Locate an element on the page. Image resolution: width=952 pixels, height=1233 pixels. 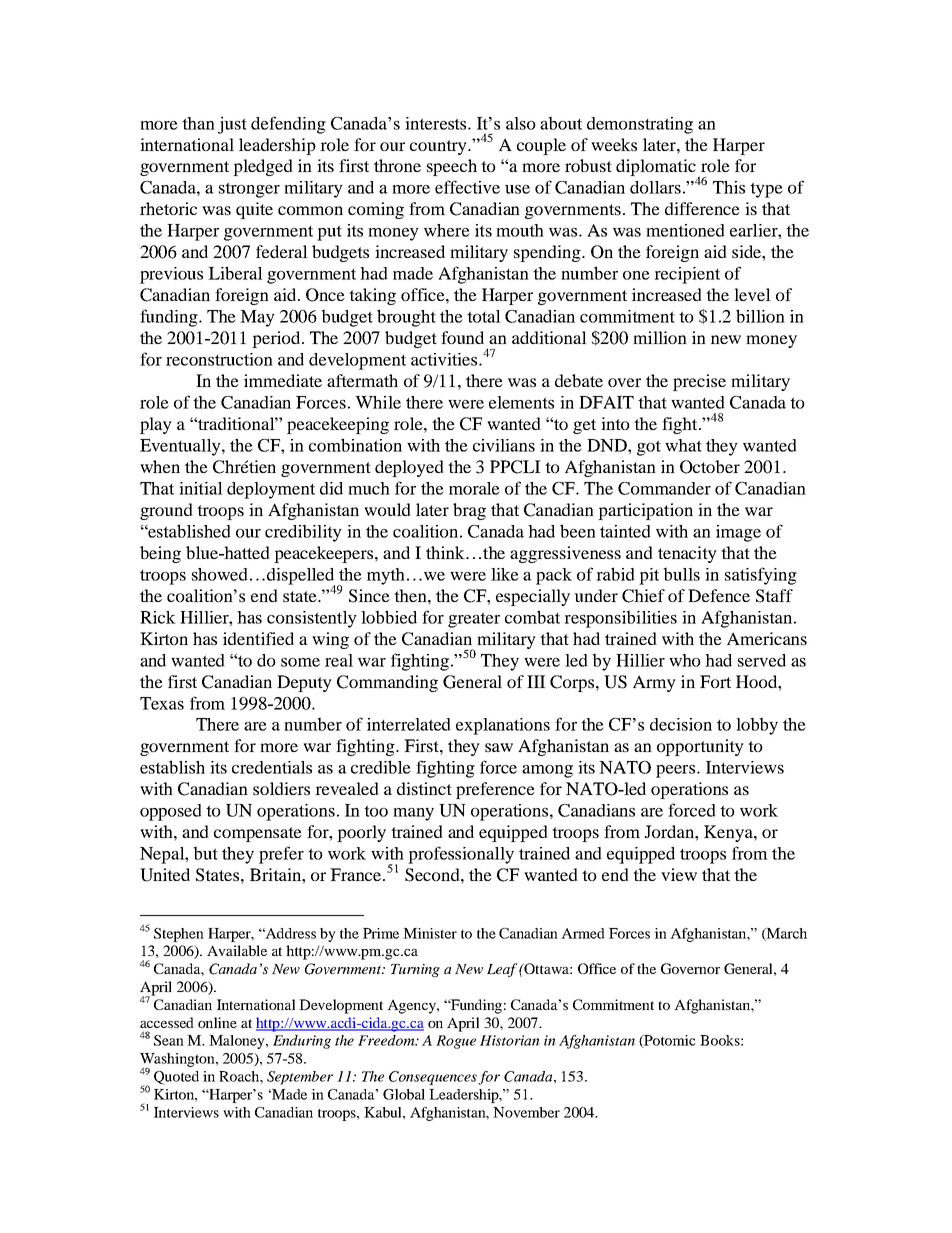
speech is located at coordinates (452, 167).
